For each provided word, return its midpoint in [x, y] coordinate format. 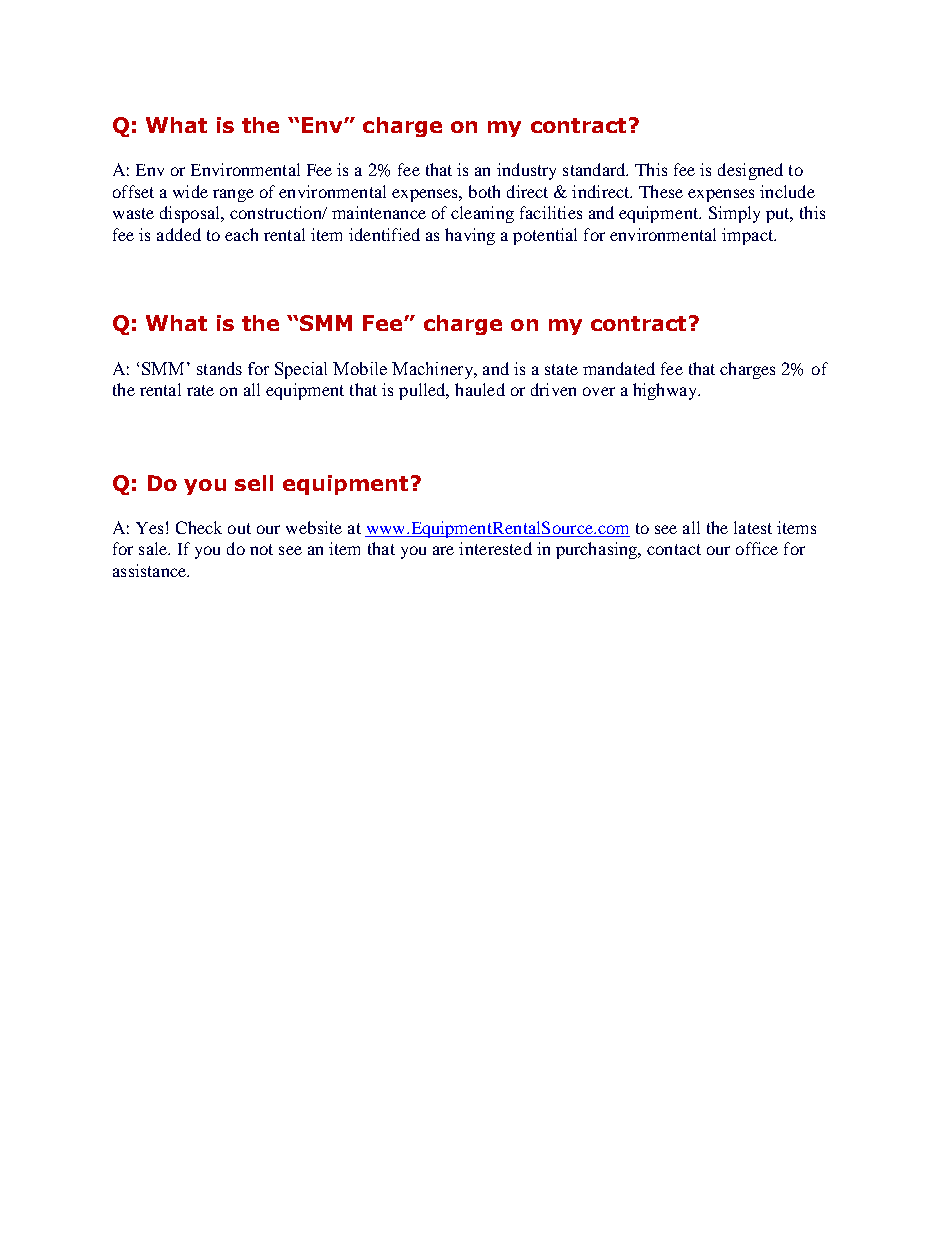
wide [190, 191]
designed [750, 171]
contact [674, 549]
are [443, 550]
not [261, 549]
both [484, 191]
